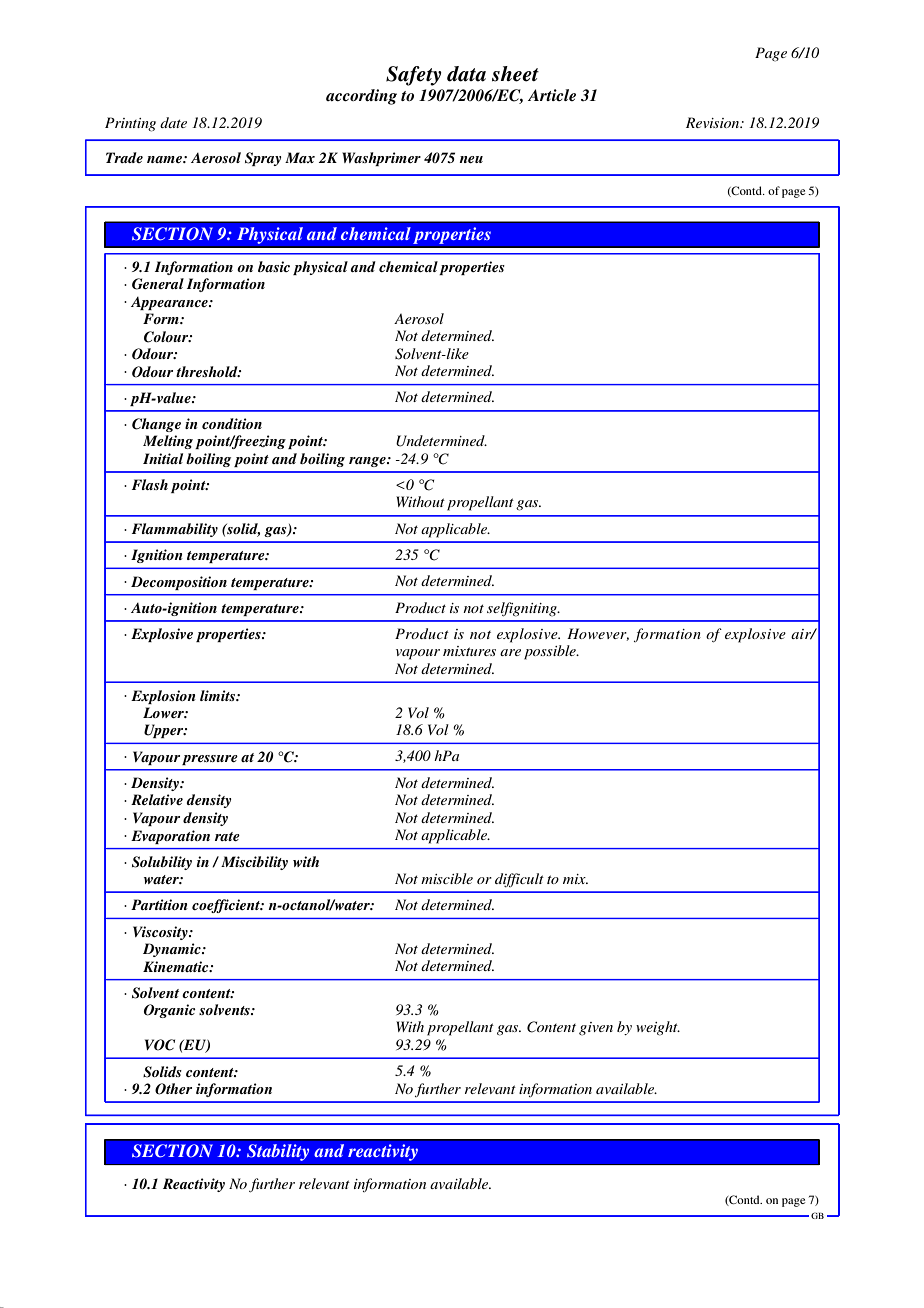 This screenshot has width=924, height=1308. I want to click on difficult, so click(519, 880).
